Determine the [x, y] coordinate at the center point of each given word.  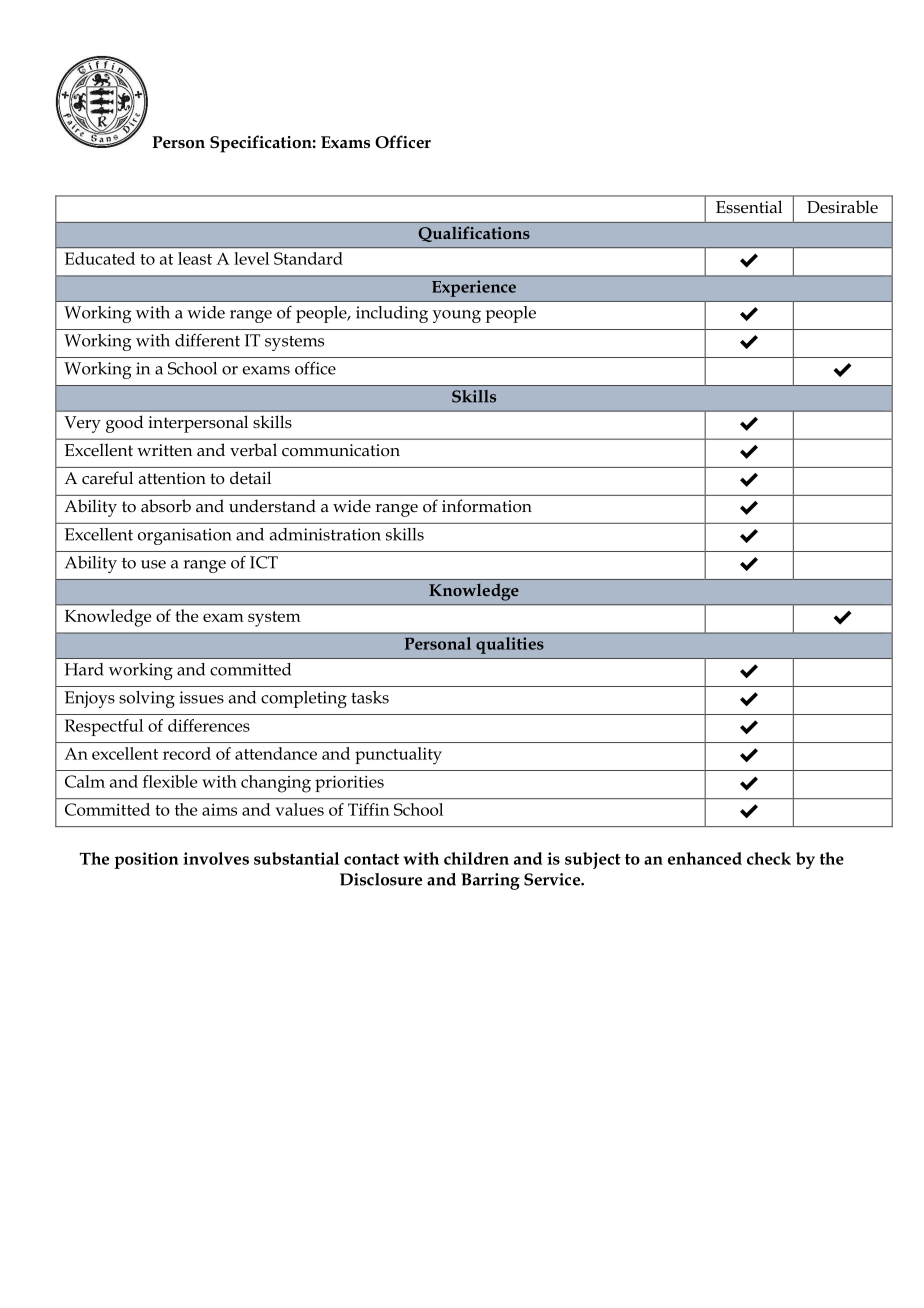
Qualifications [474, 234]
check [769, 858]
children [476, 858]
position [146, 860]
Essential [749, 207]
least [195, 258]
